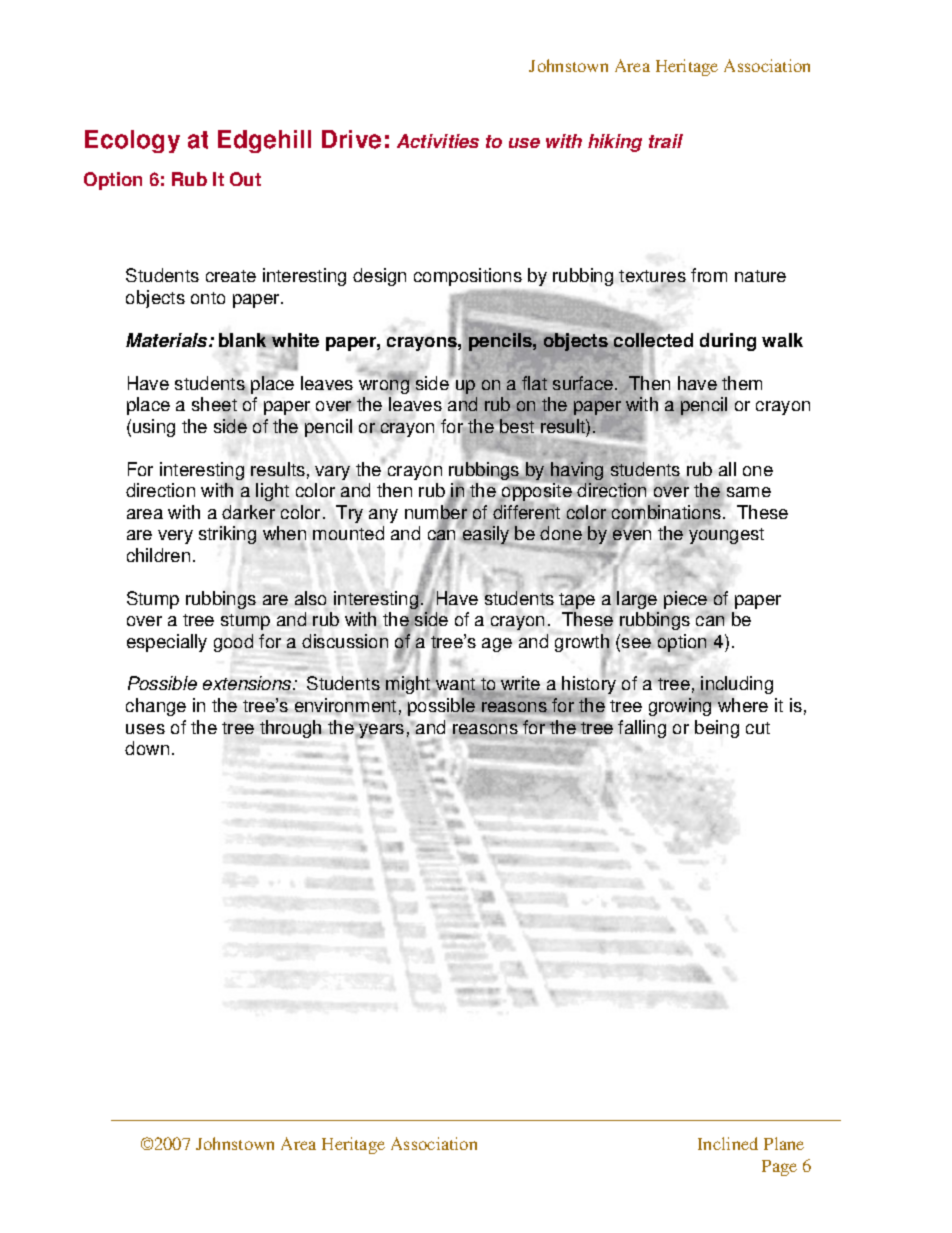  What do you see at coordinates (666, 141) in the screenshot?
I see `trail` at bounding box center [666, 141].
